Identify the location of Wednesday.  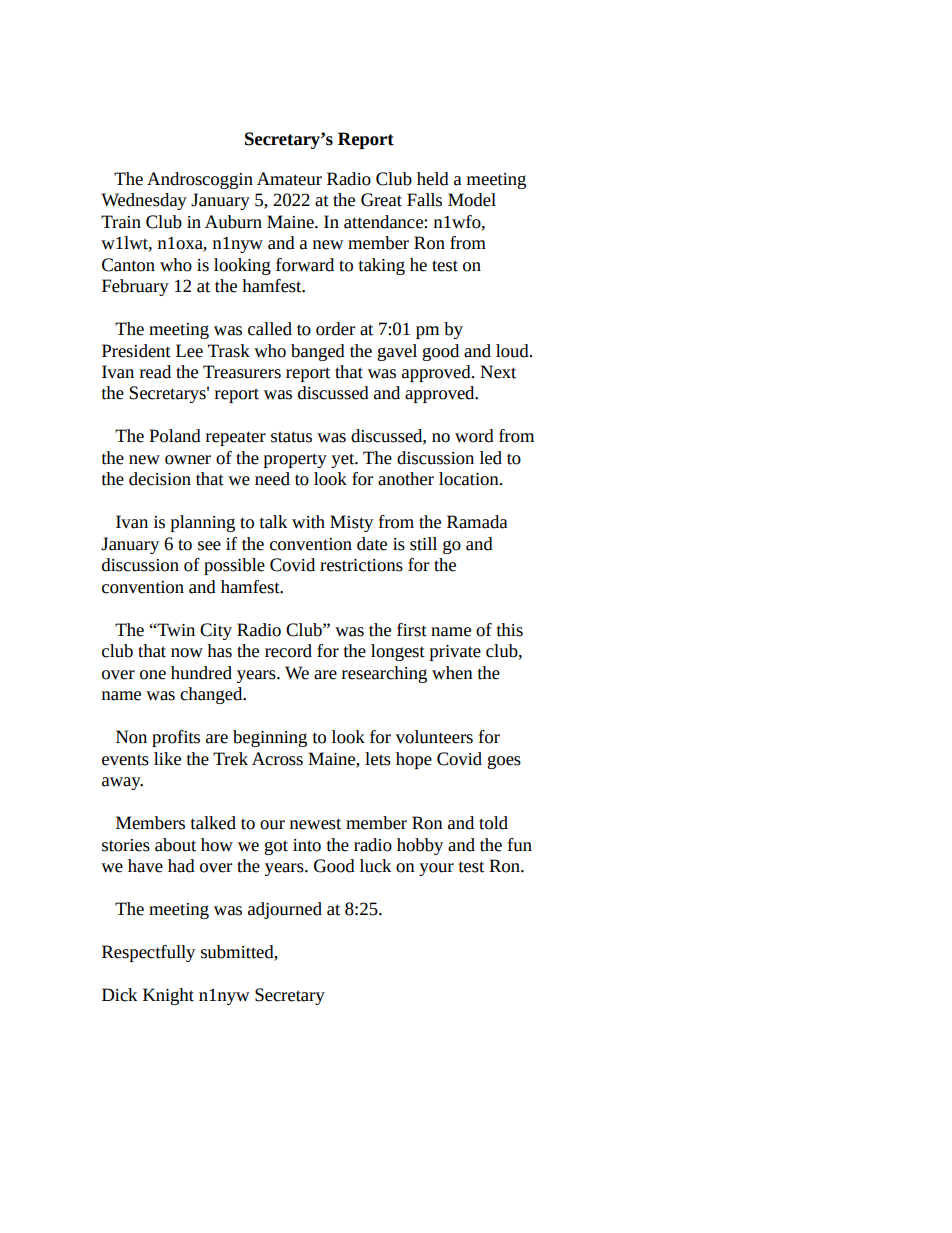
(144, 201).
